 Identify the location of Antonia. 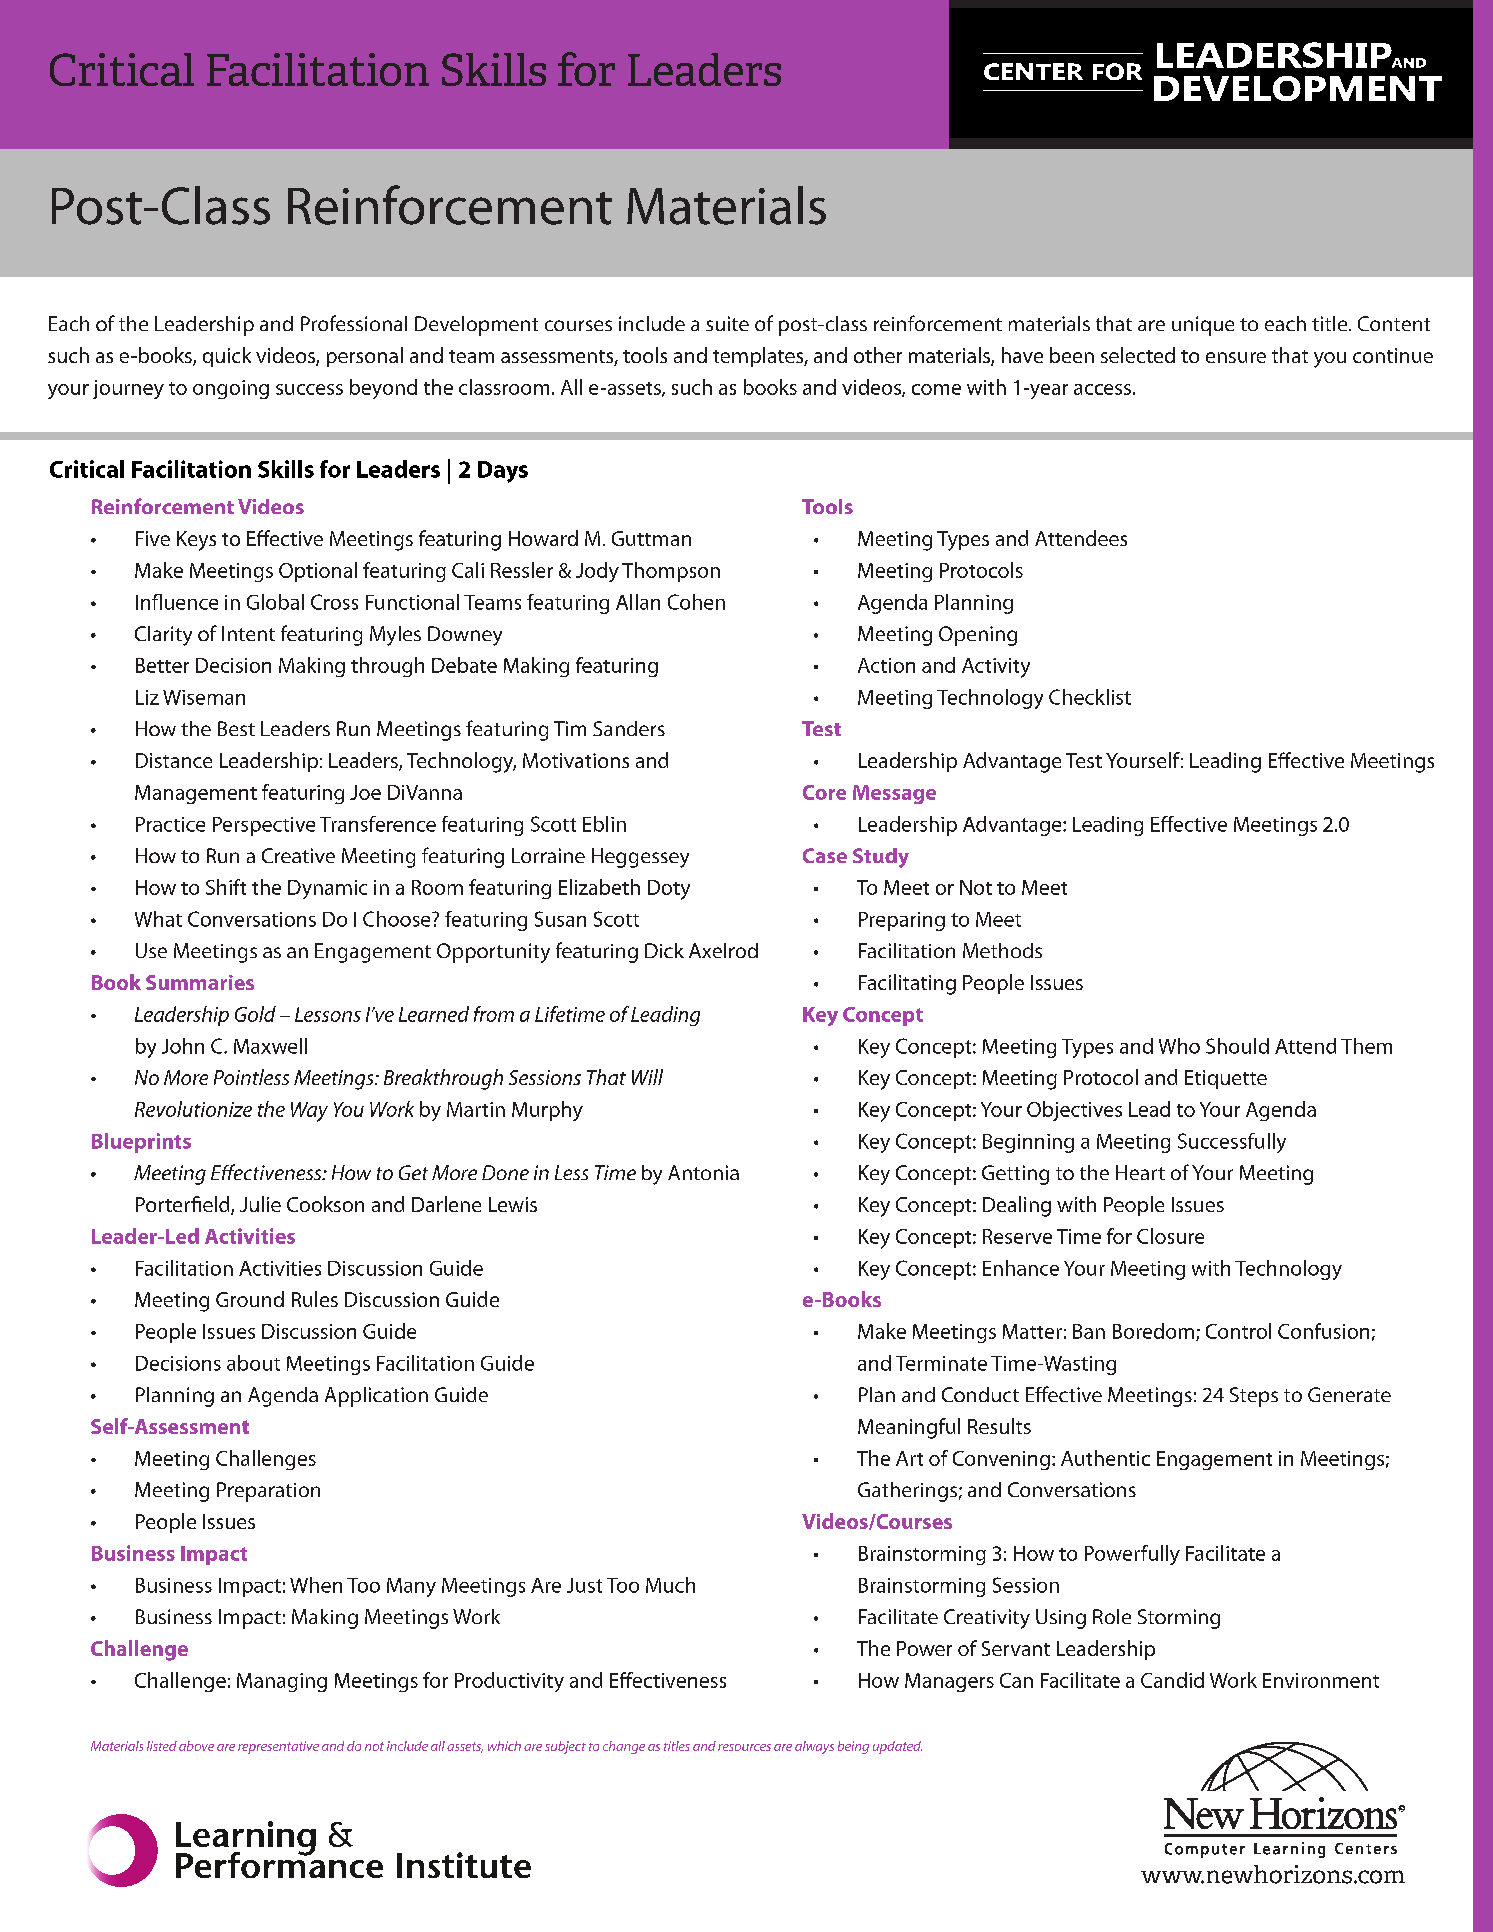
(703, 1172).
